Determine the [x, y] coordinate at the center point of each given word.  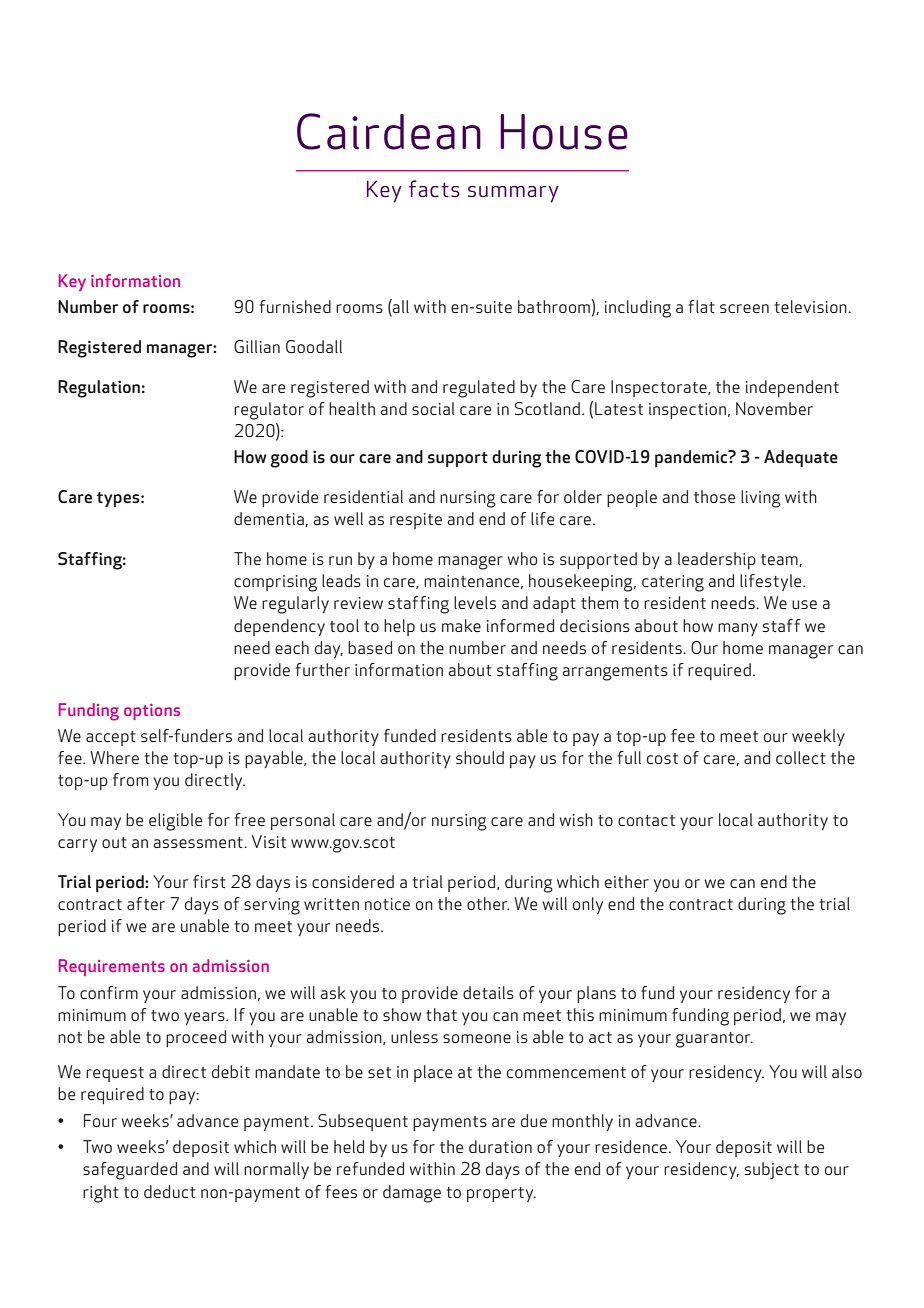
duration [500, 1146]
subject [772, 1171]
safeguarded [130, 1171]
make [461, 625]
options [152, 712]
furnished [295, 306]
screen [744, 308]
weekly [818, 737]
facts [434, 188]
